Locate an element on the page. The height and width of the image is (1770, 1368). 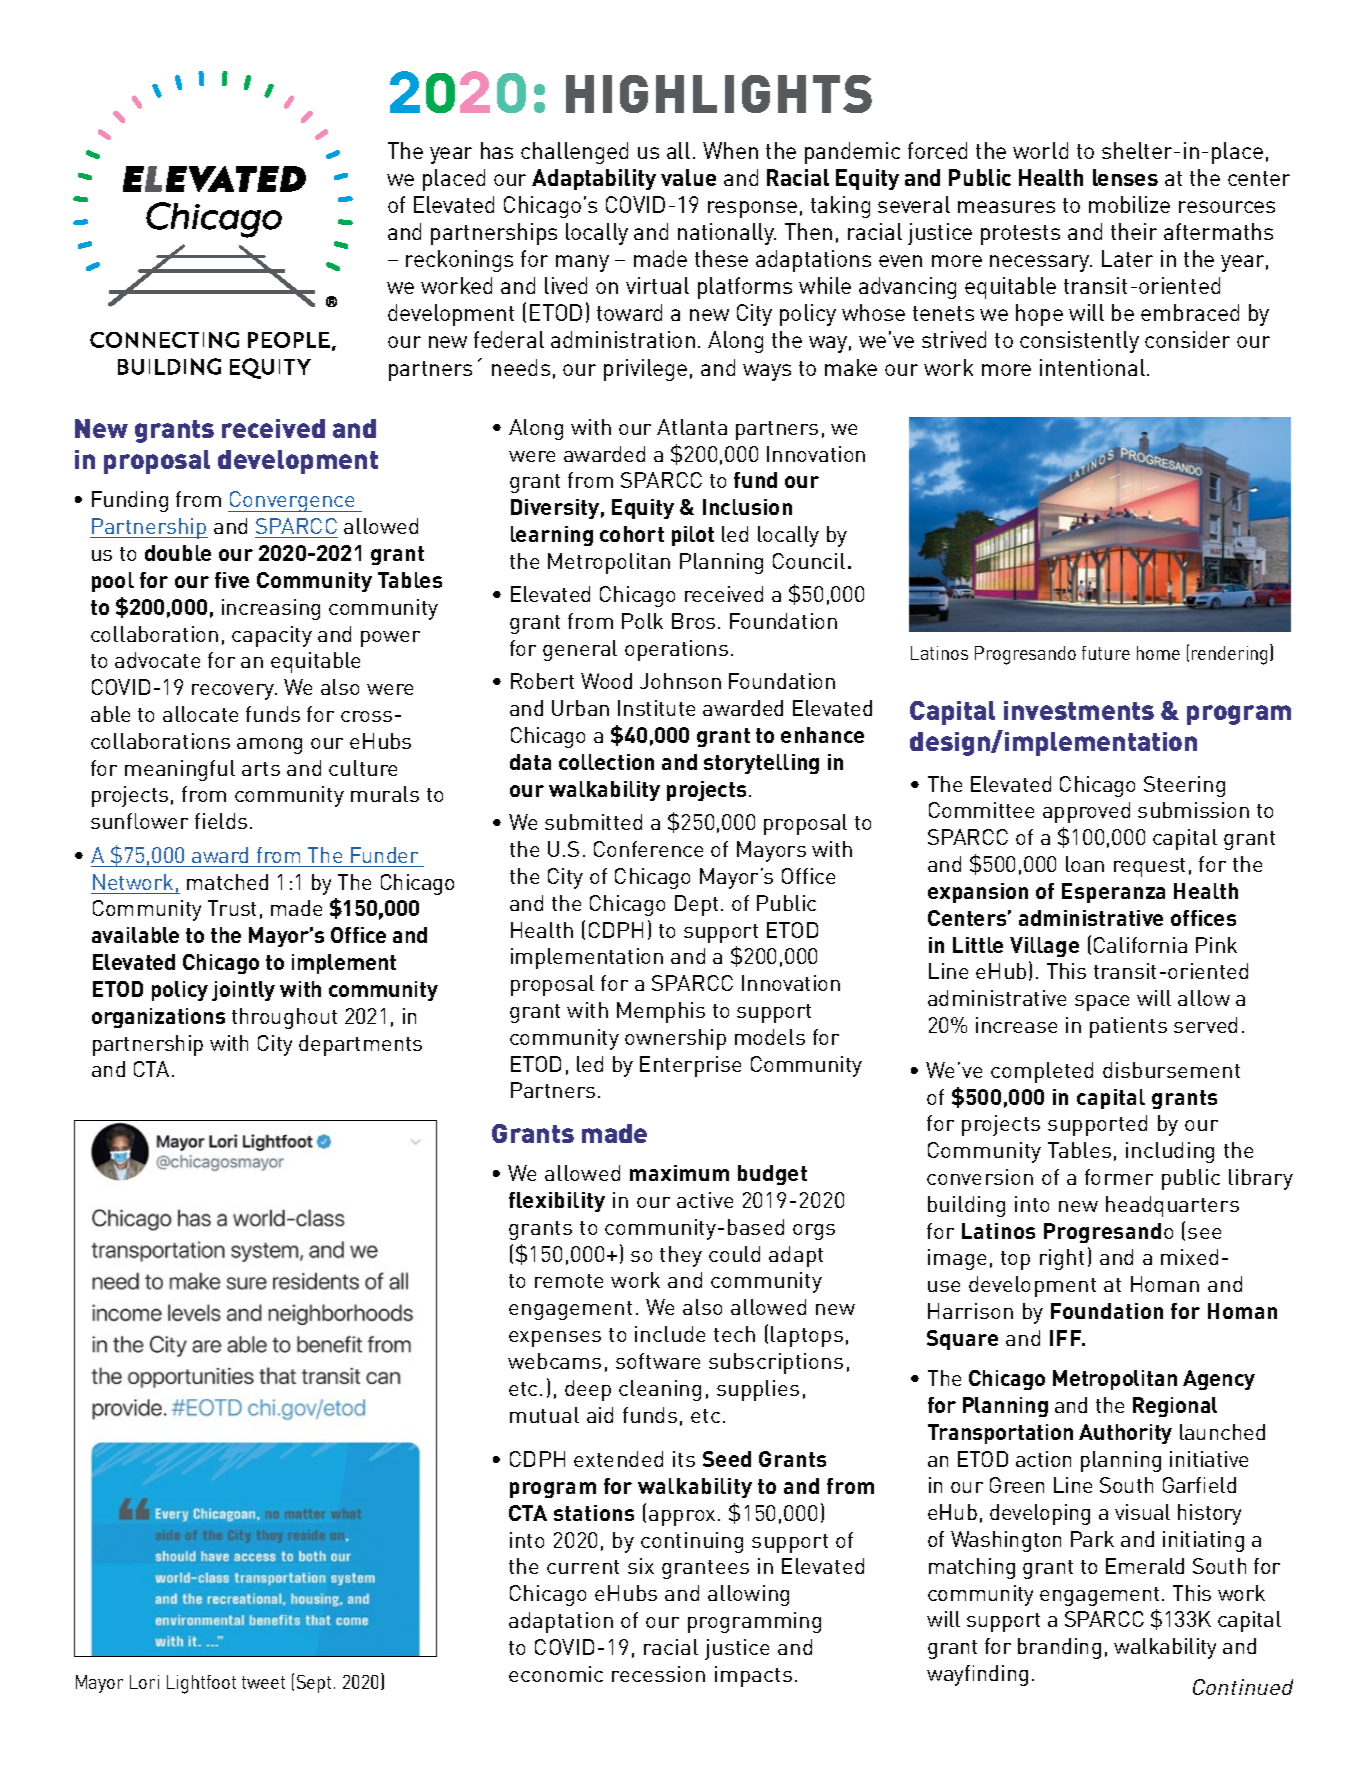
Esperanza is located at coordinates (1113, 893).
